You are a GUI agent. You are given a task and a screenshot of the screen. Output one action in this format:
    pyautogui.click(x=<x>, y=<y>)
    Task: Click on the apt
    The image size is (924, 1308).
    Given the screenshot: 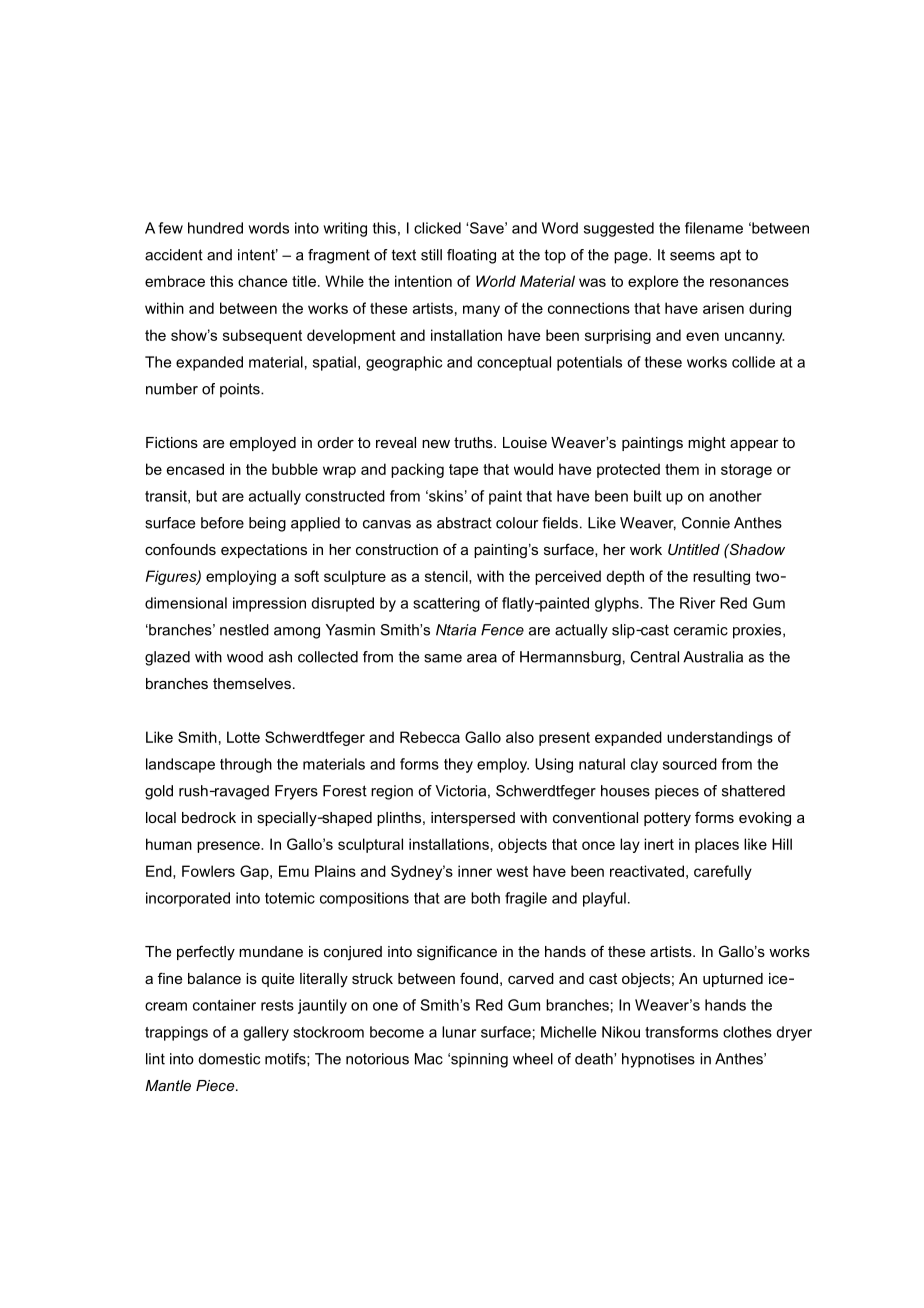 What is the action you would take?
    pyautogui.click(x=730, y=257)
